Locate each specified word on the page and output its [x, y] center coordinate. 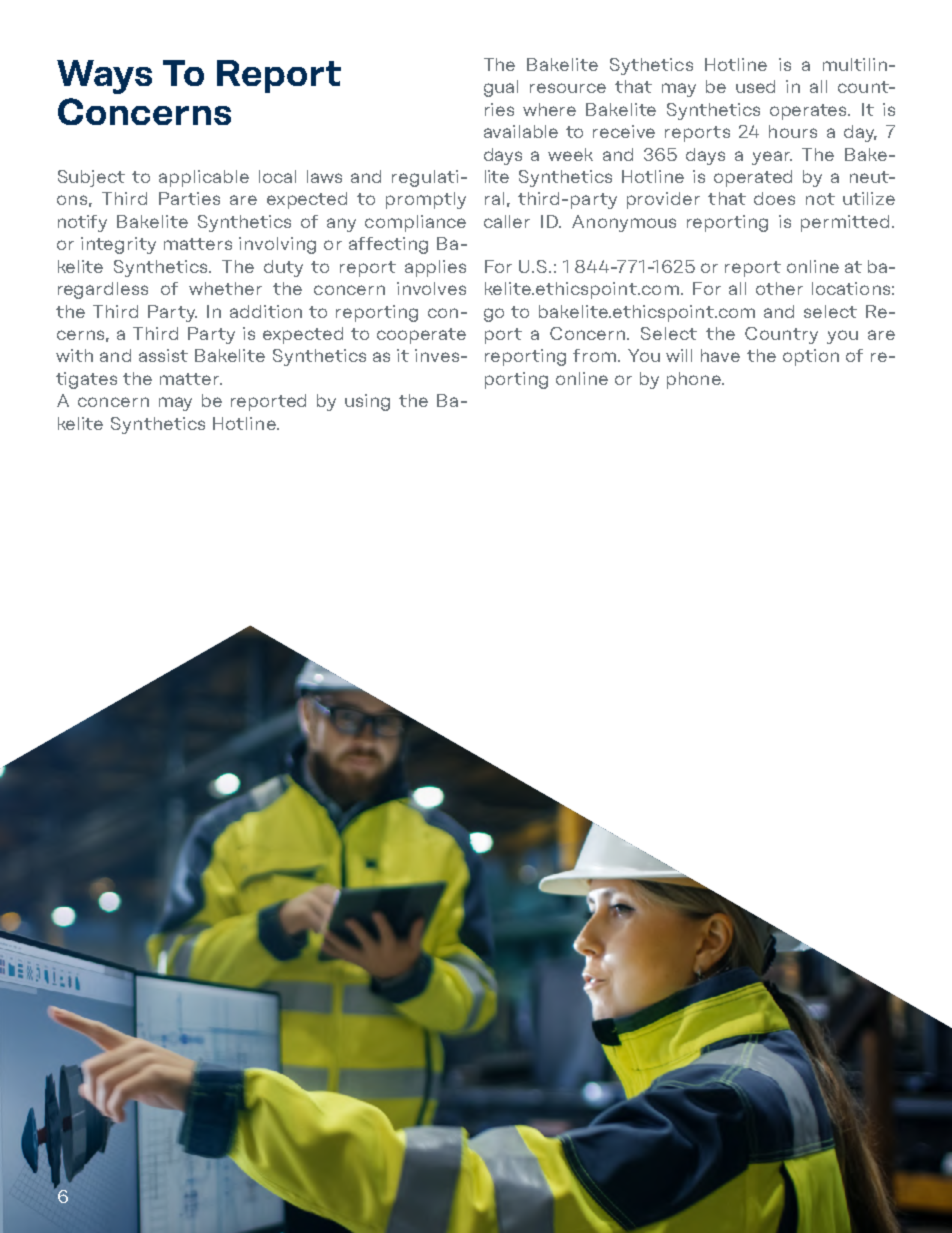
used [755, 86]
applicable [204, 178]
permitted [845, 223]
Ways [104, 77]
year [772, 158]
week [570, 154]
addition [266, 311]
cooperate [421, 336]
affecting [388, 245]
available [521, 131]
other [779, 288]
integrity [118, 245]
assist [163, 355]
